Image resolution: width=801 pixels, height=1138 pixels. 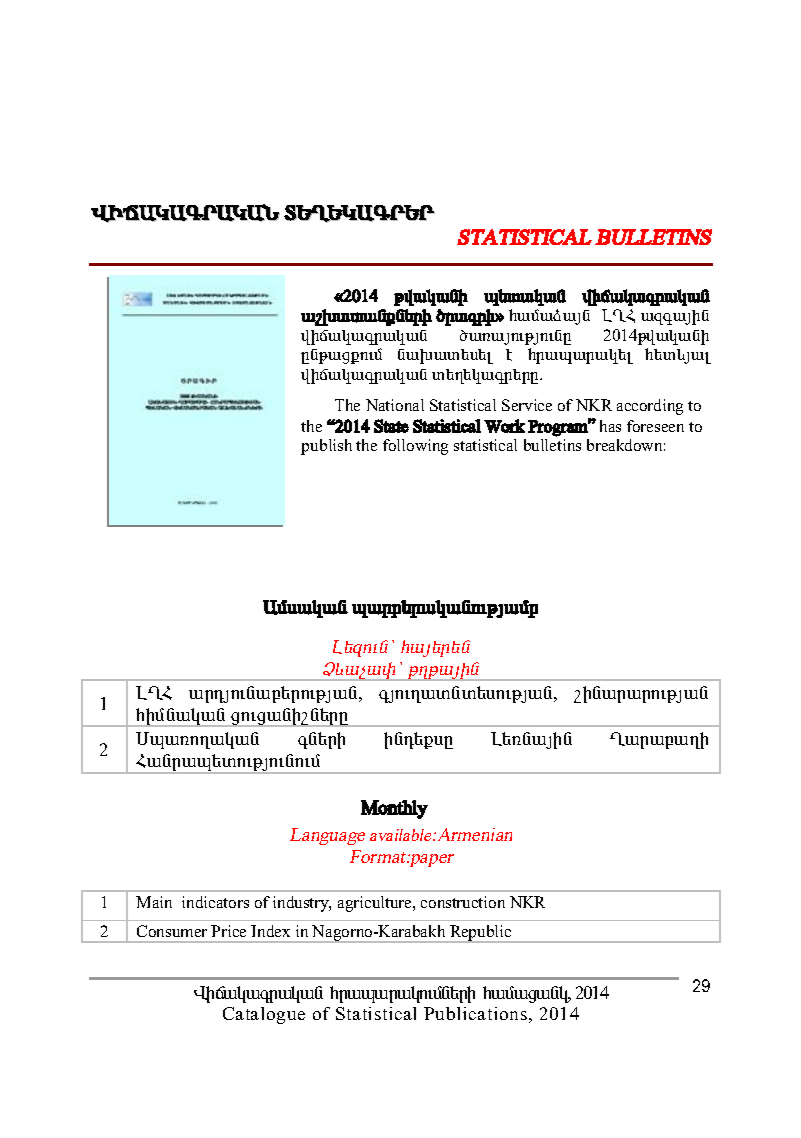 I want to click on State, so click(x=391, y=426).
